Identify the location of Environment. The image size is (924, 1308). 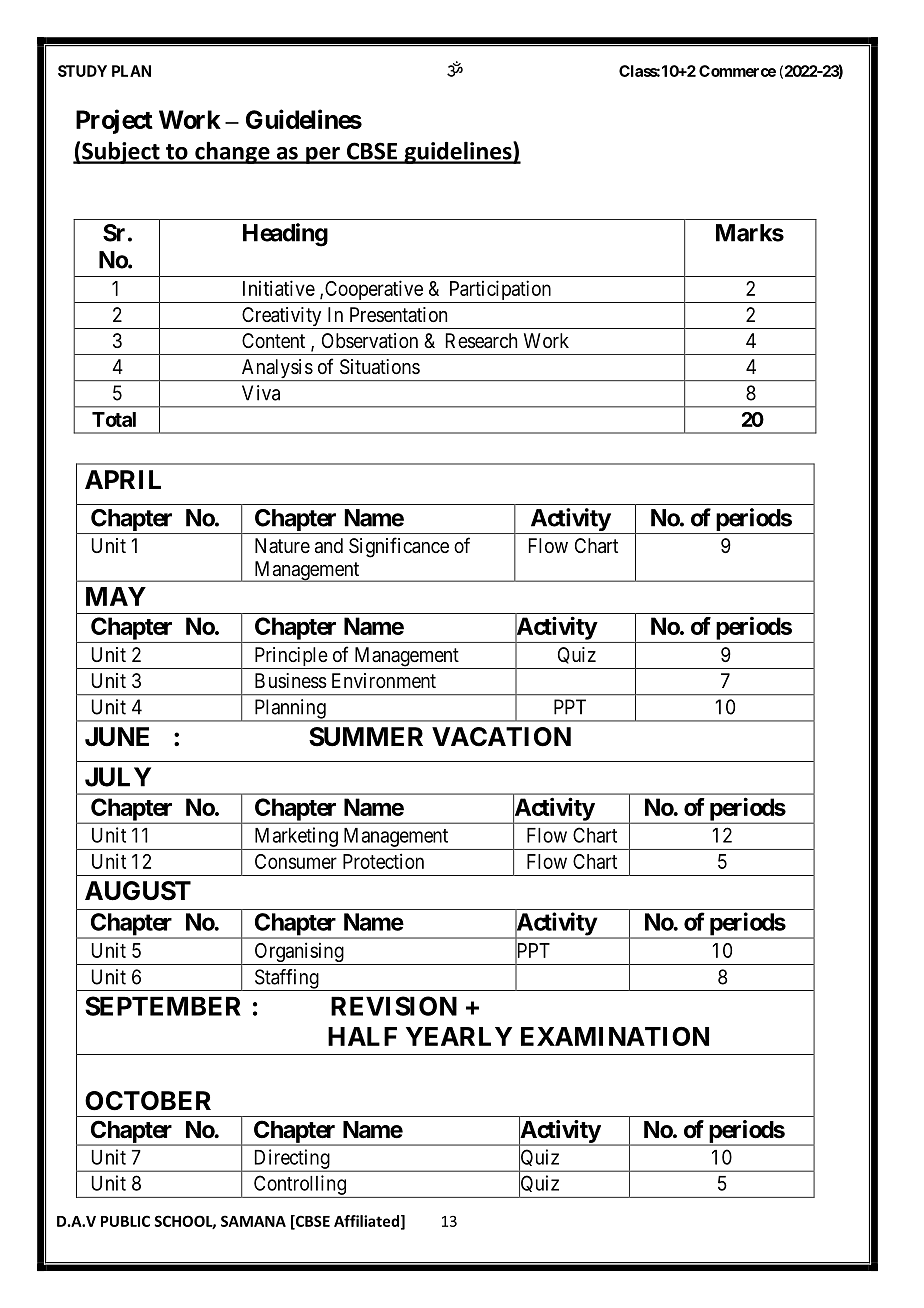
(384, 680).
